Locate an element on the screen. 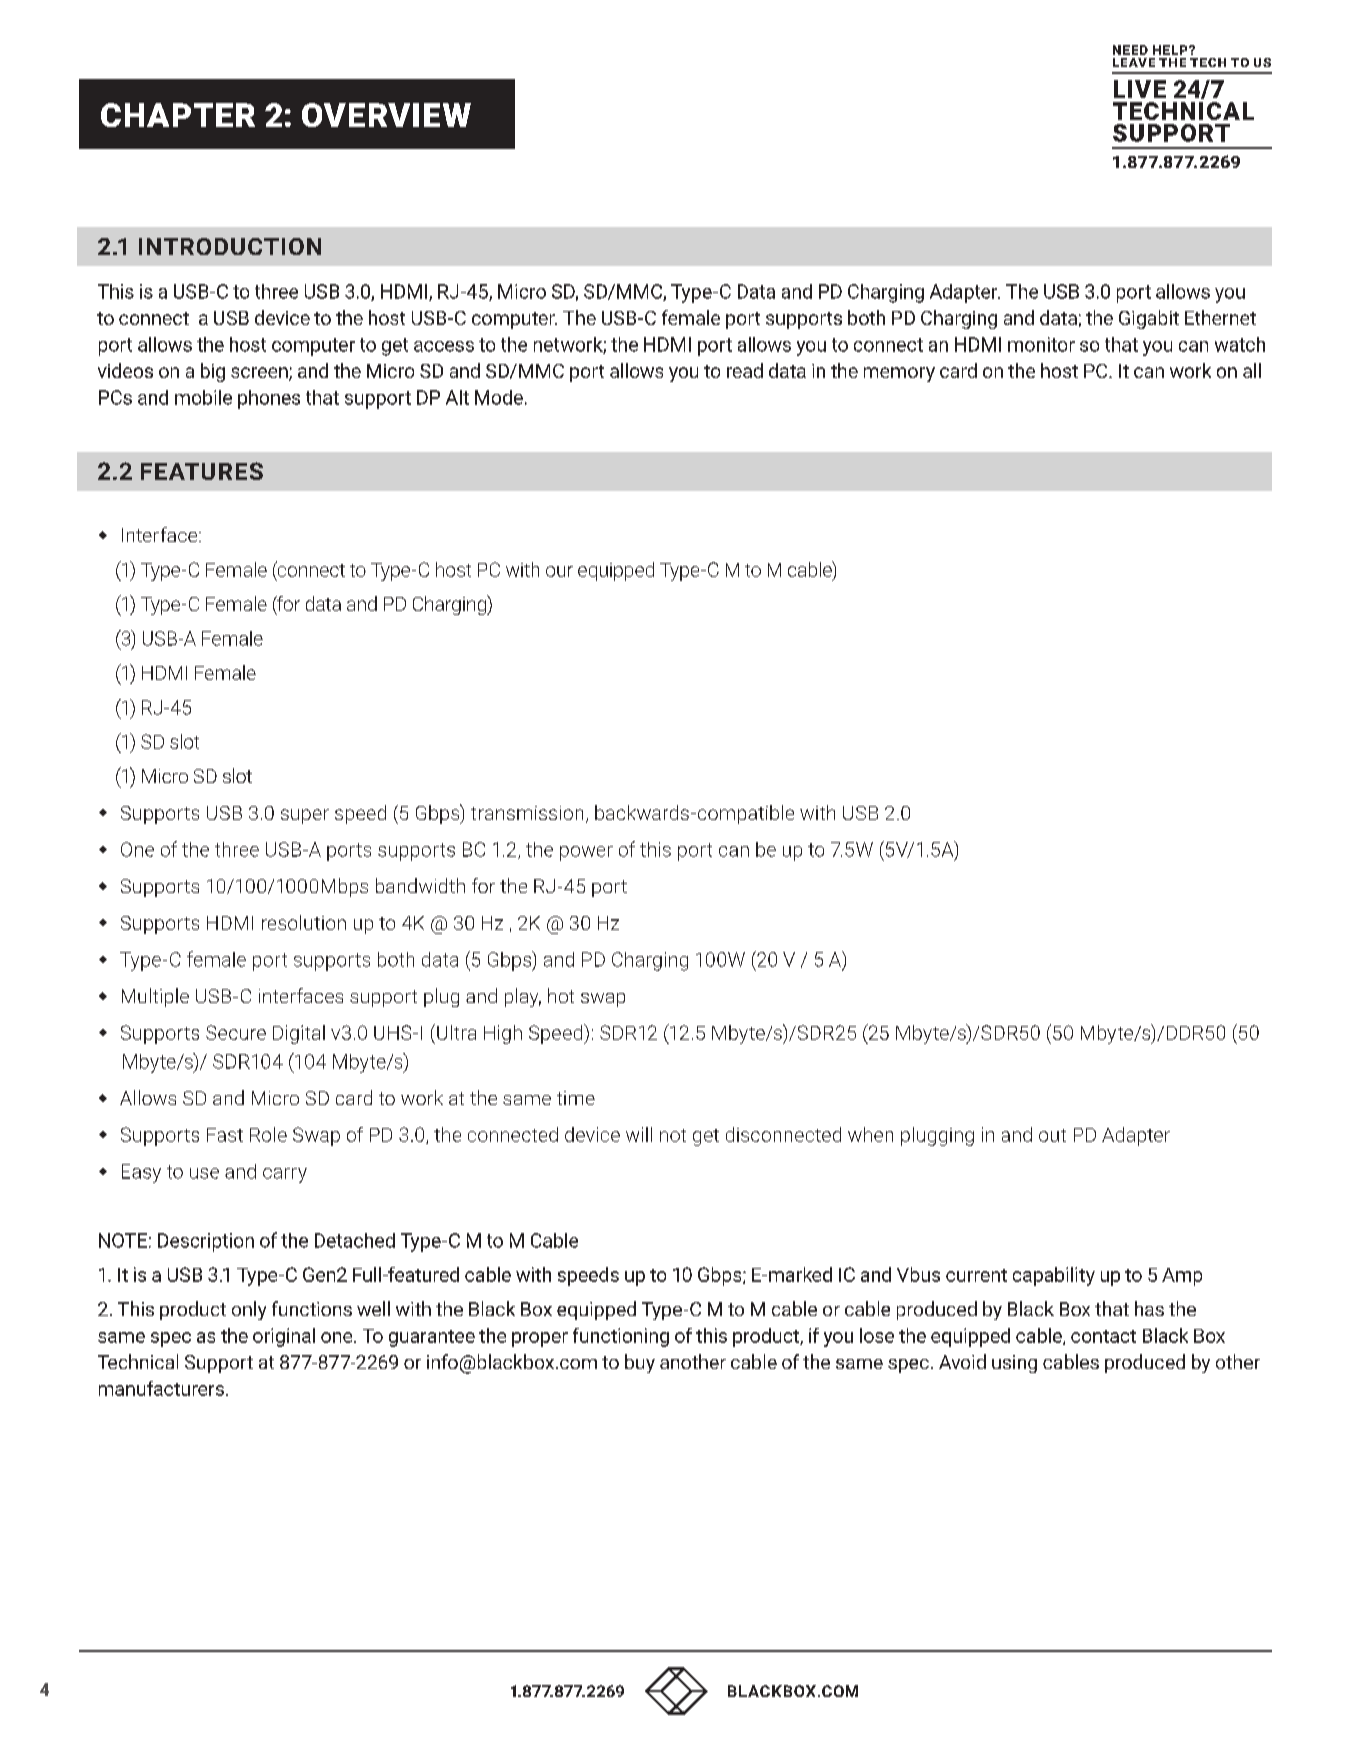 Image resolution: width=1351 pixels, height=1749 pixels. original is located at coordinates (284, 1337).
